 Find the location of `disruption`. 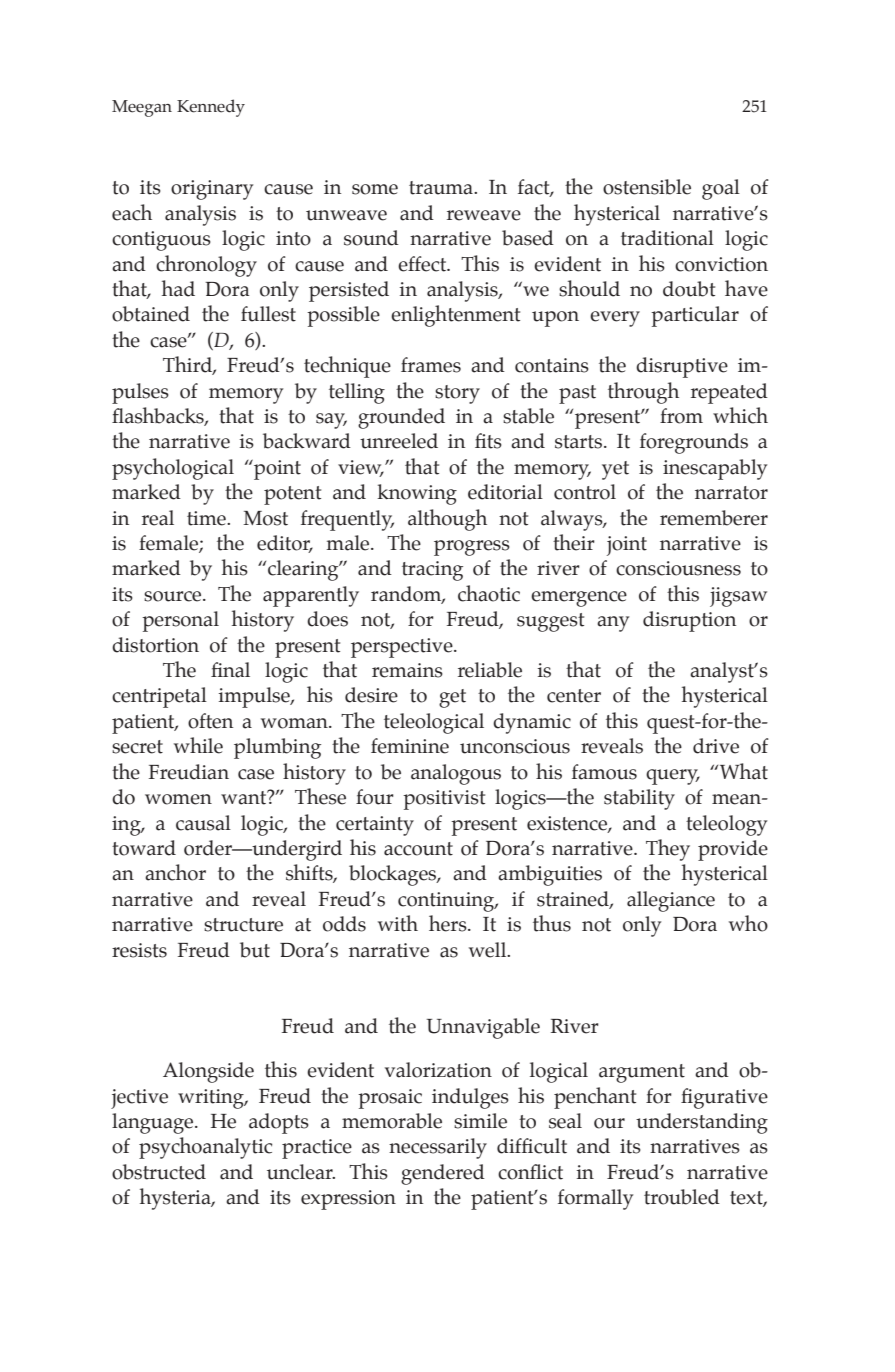

disruption is located at coordinates (689, 621).
